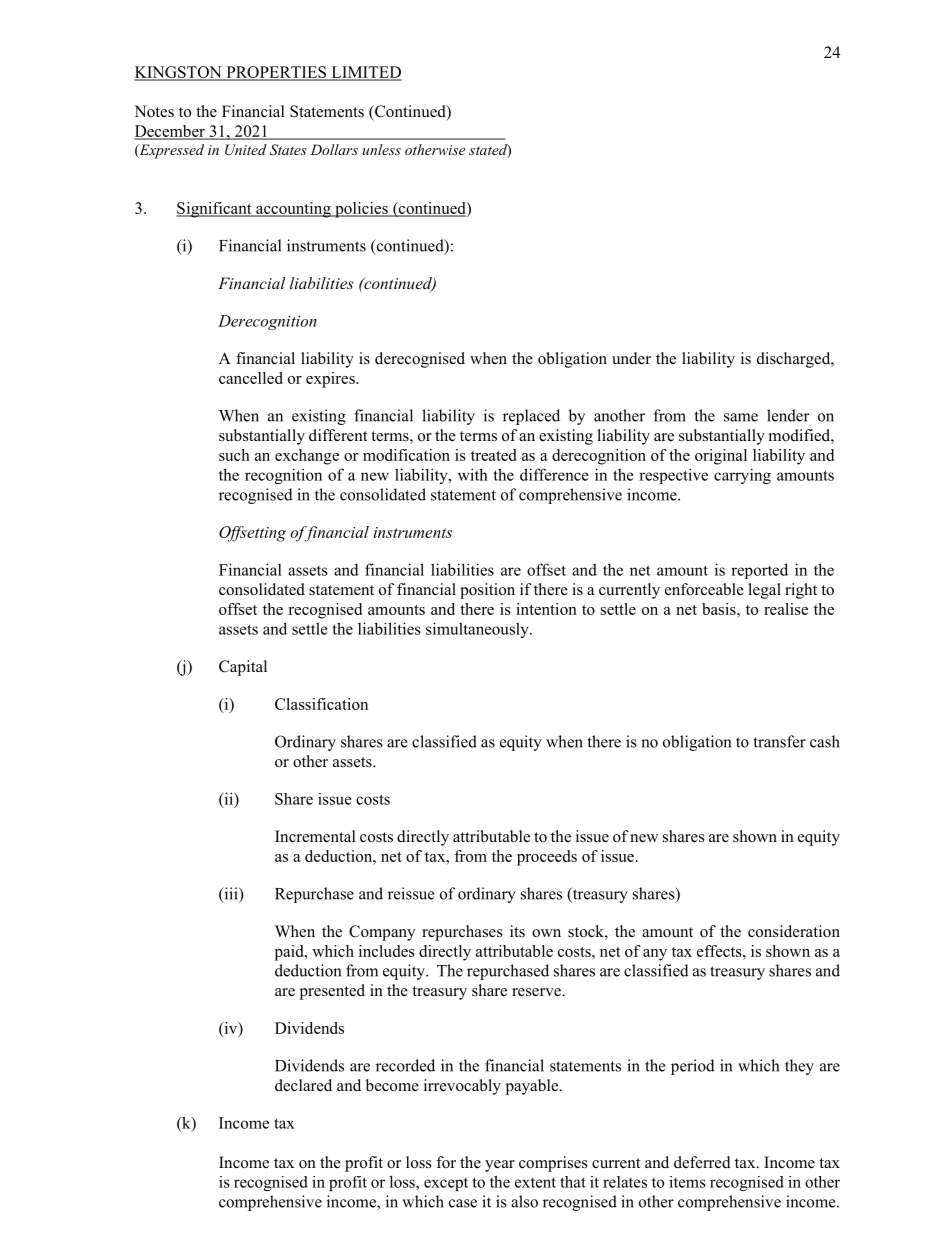 The width and height of the image is (952, 1233). What do you see at coordinates (631, 358) in the image?
I see `under` at bounding box center [631, 358].
